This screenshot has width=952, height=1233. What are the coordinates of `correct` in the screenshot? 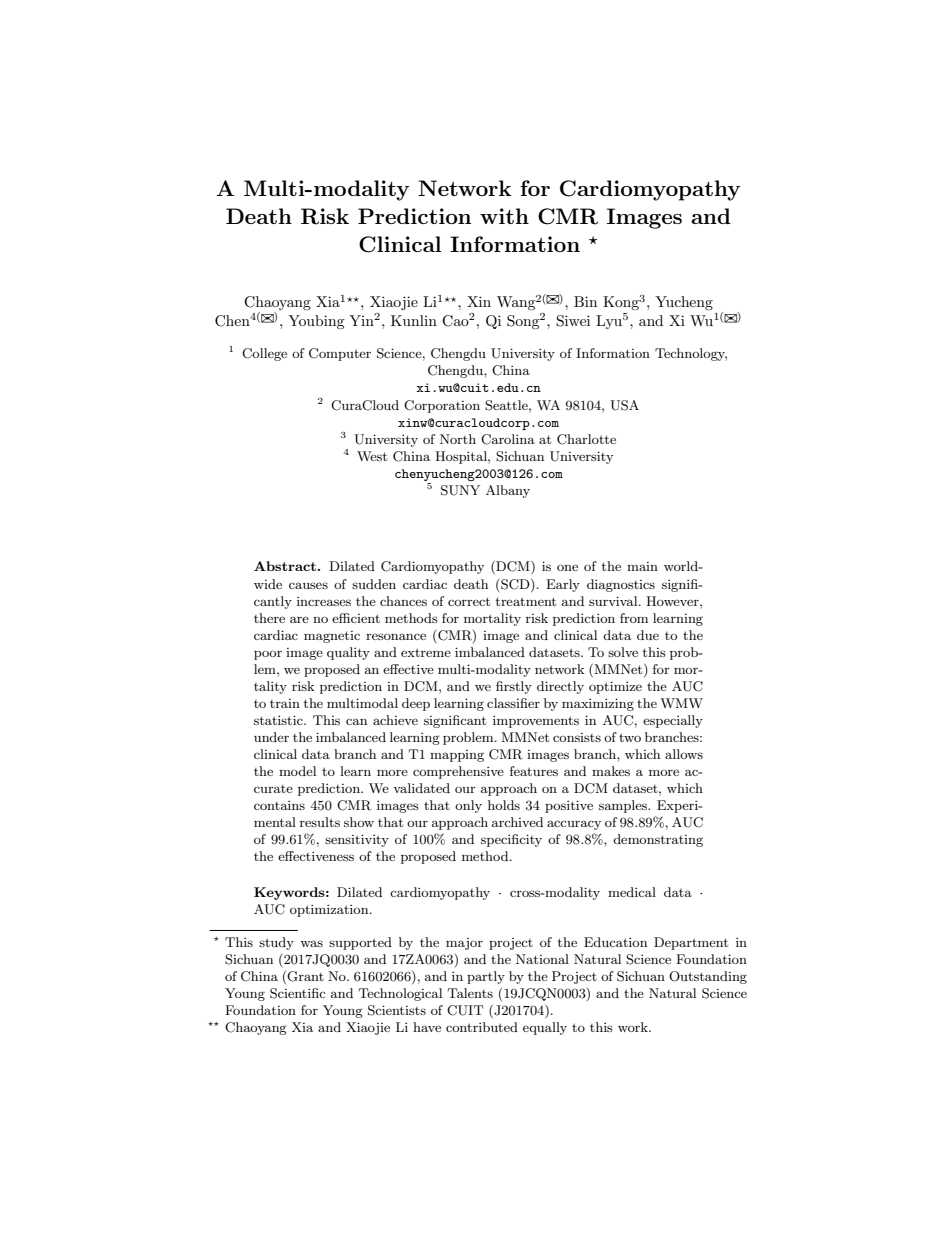 It's located at (469, 601).
